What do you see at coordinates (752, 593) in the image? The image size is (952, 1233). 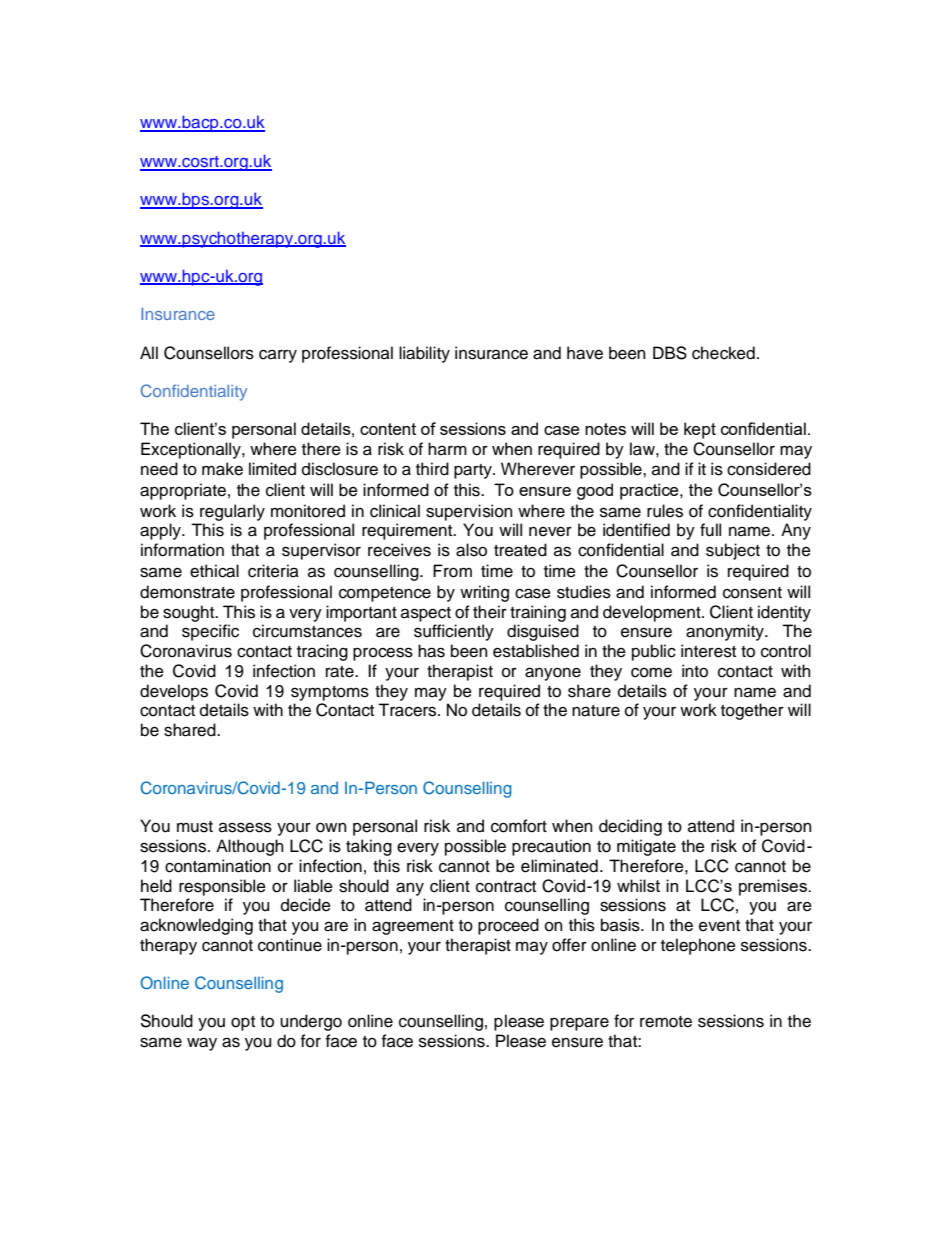 I see `consent` at bounding box center [752, 593].
